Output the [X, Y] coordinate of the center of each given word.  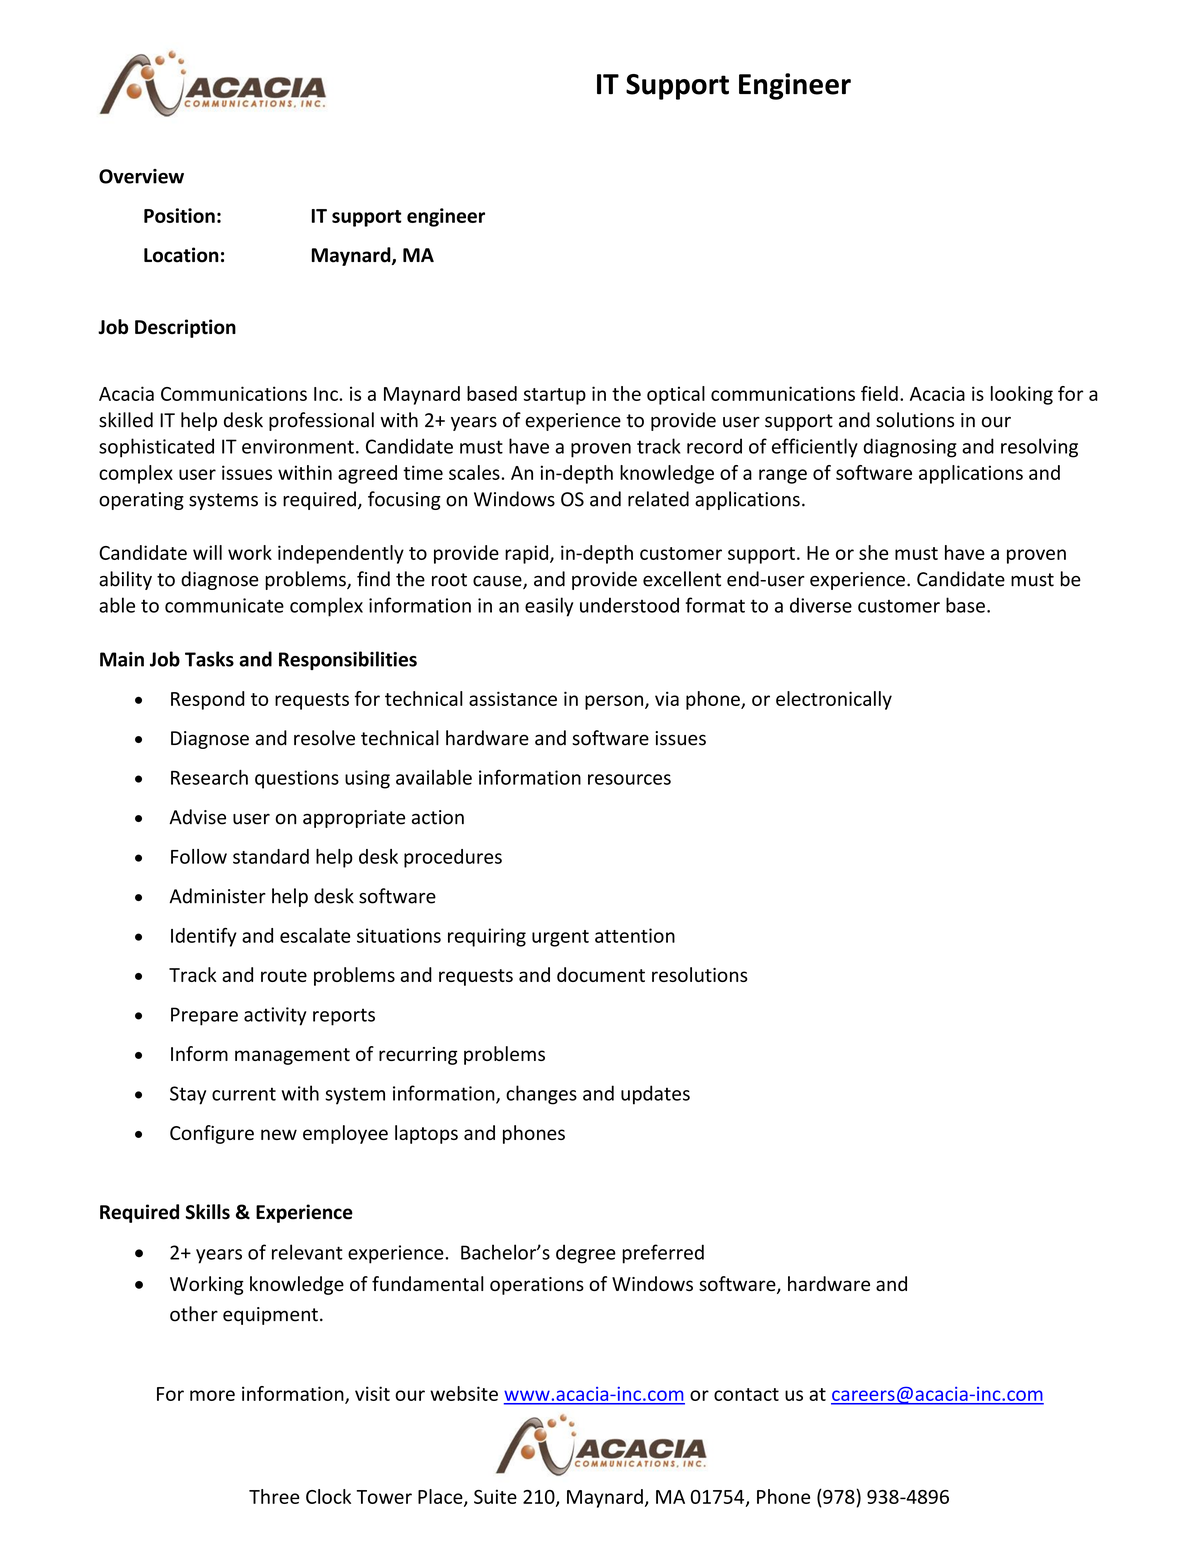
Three [274, 1496]
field [879, 393]
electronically [834, 700]
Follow [199, 856]
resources [629, 779]
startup [555, 396]
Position [179, 215]
